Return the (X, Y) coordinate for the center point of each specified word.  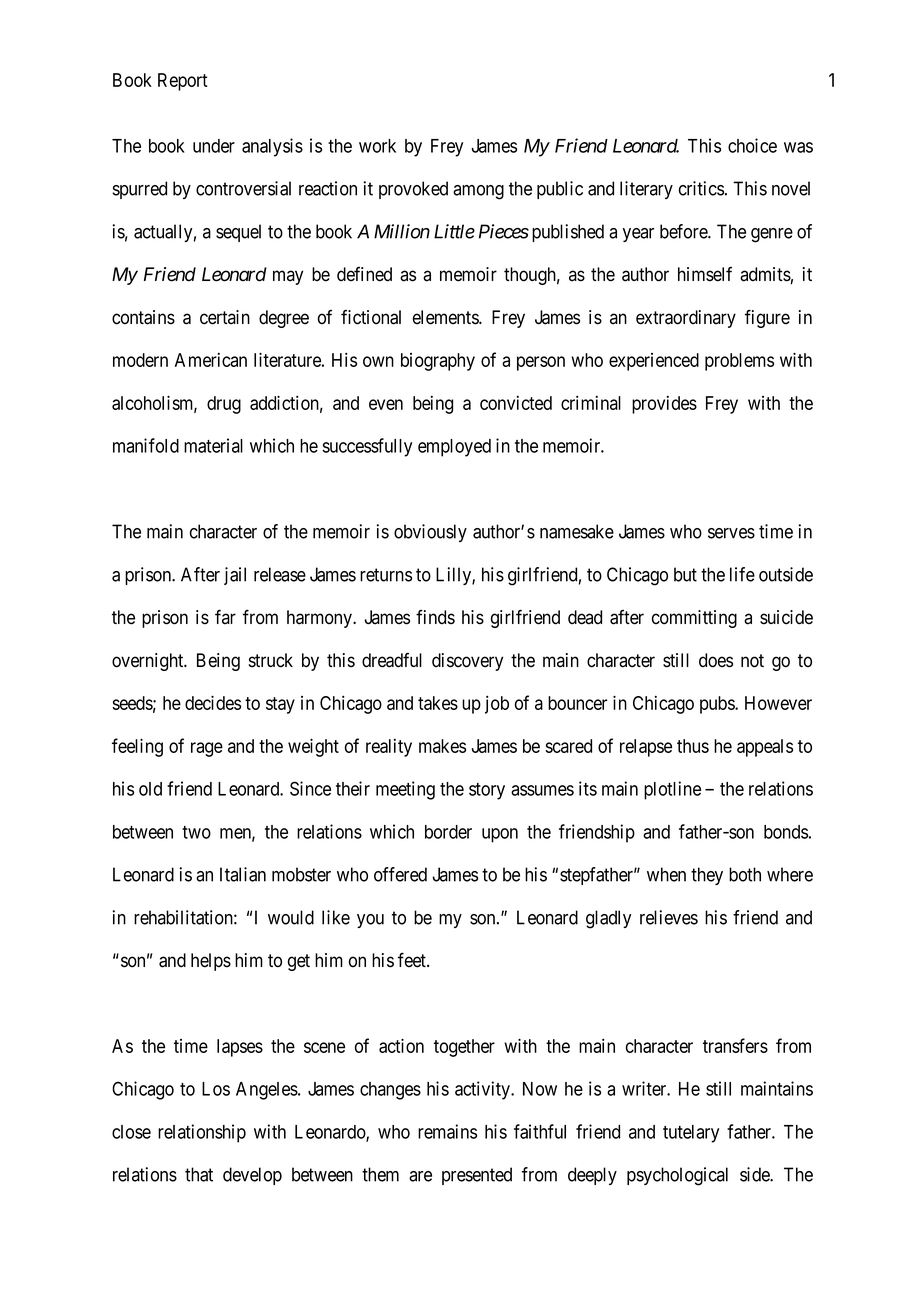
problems (739, 362)
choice (752, 145)
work (377, 146)
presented (477, 1176)
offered (400, 874)
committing (694, 619)
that (199, 1174)
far (225, 617)
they (707, 876)
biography (438, 362)
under (214, 146)
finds (435, 617)
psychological (677, 1176)
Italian (243, 874)
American (211, 360)
